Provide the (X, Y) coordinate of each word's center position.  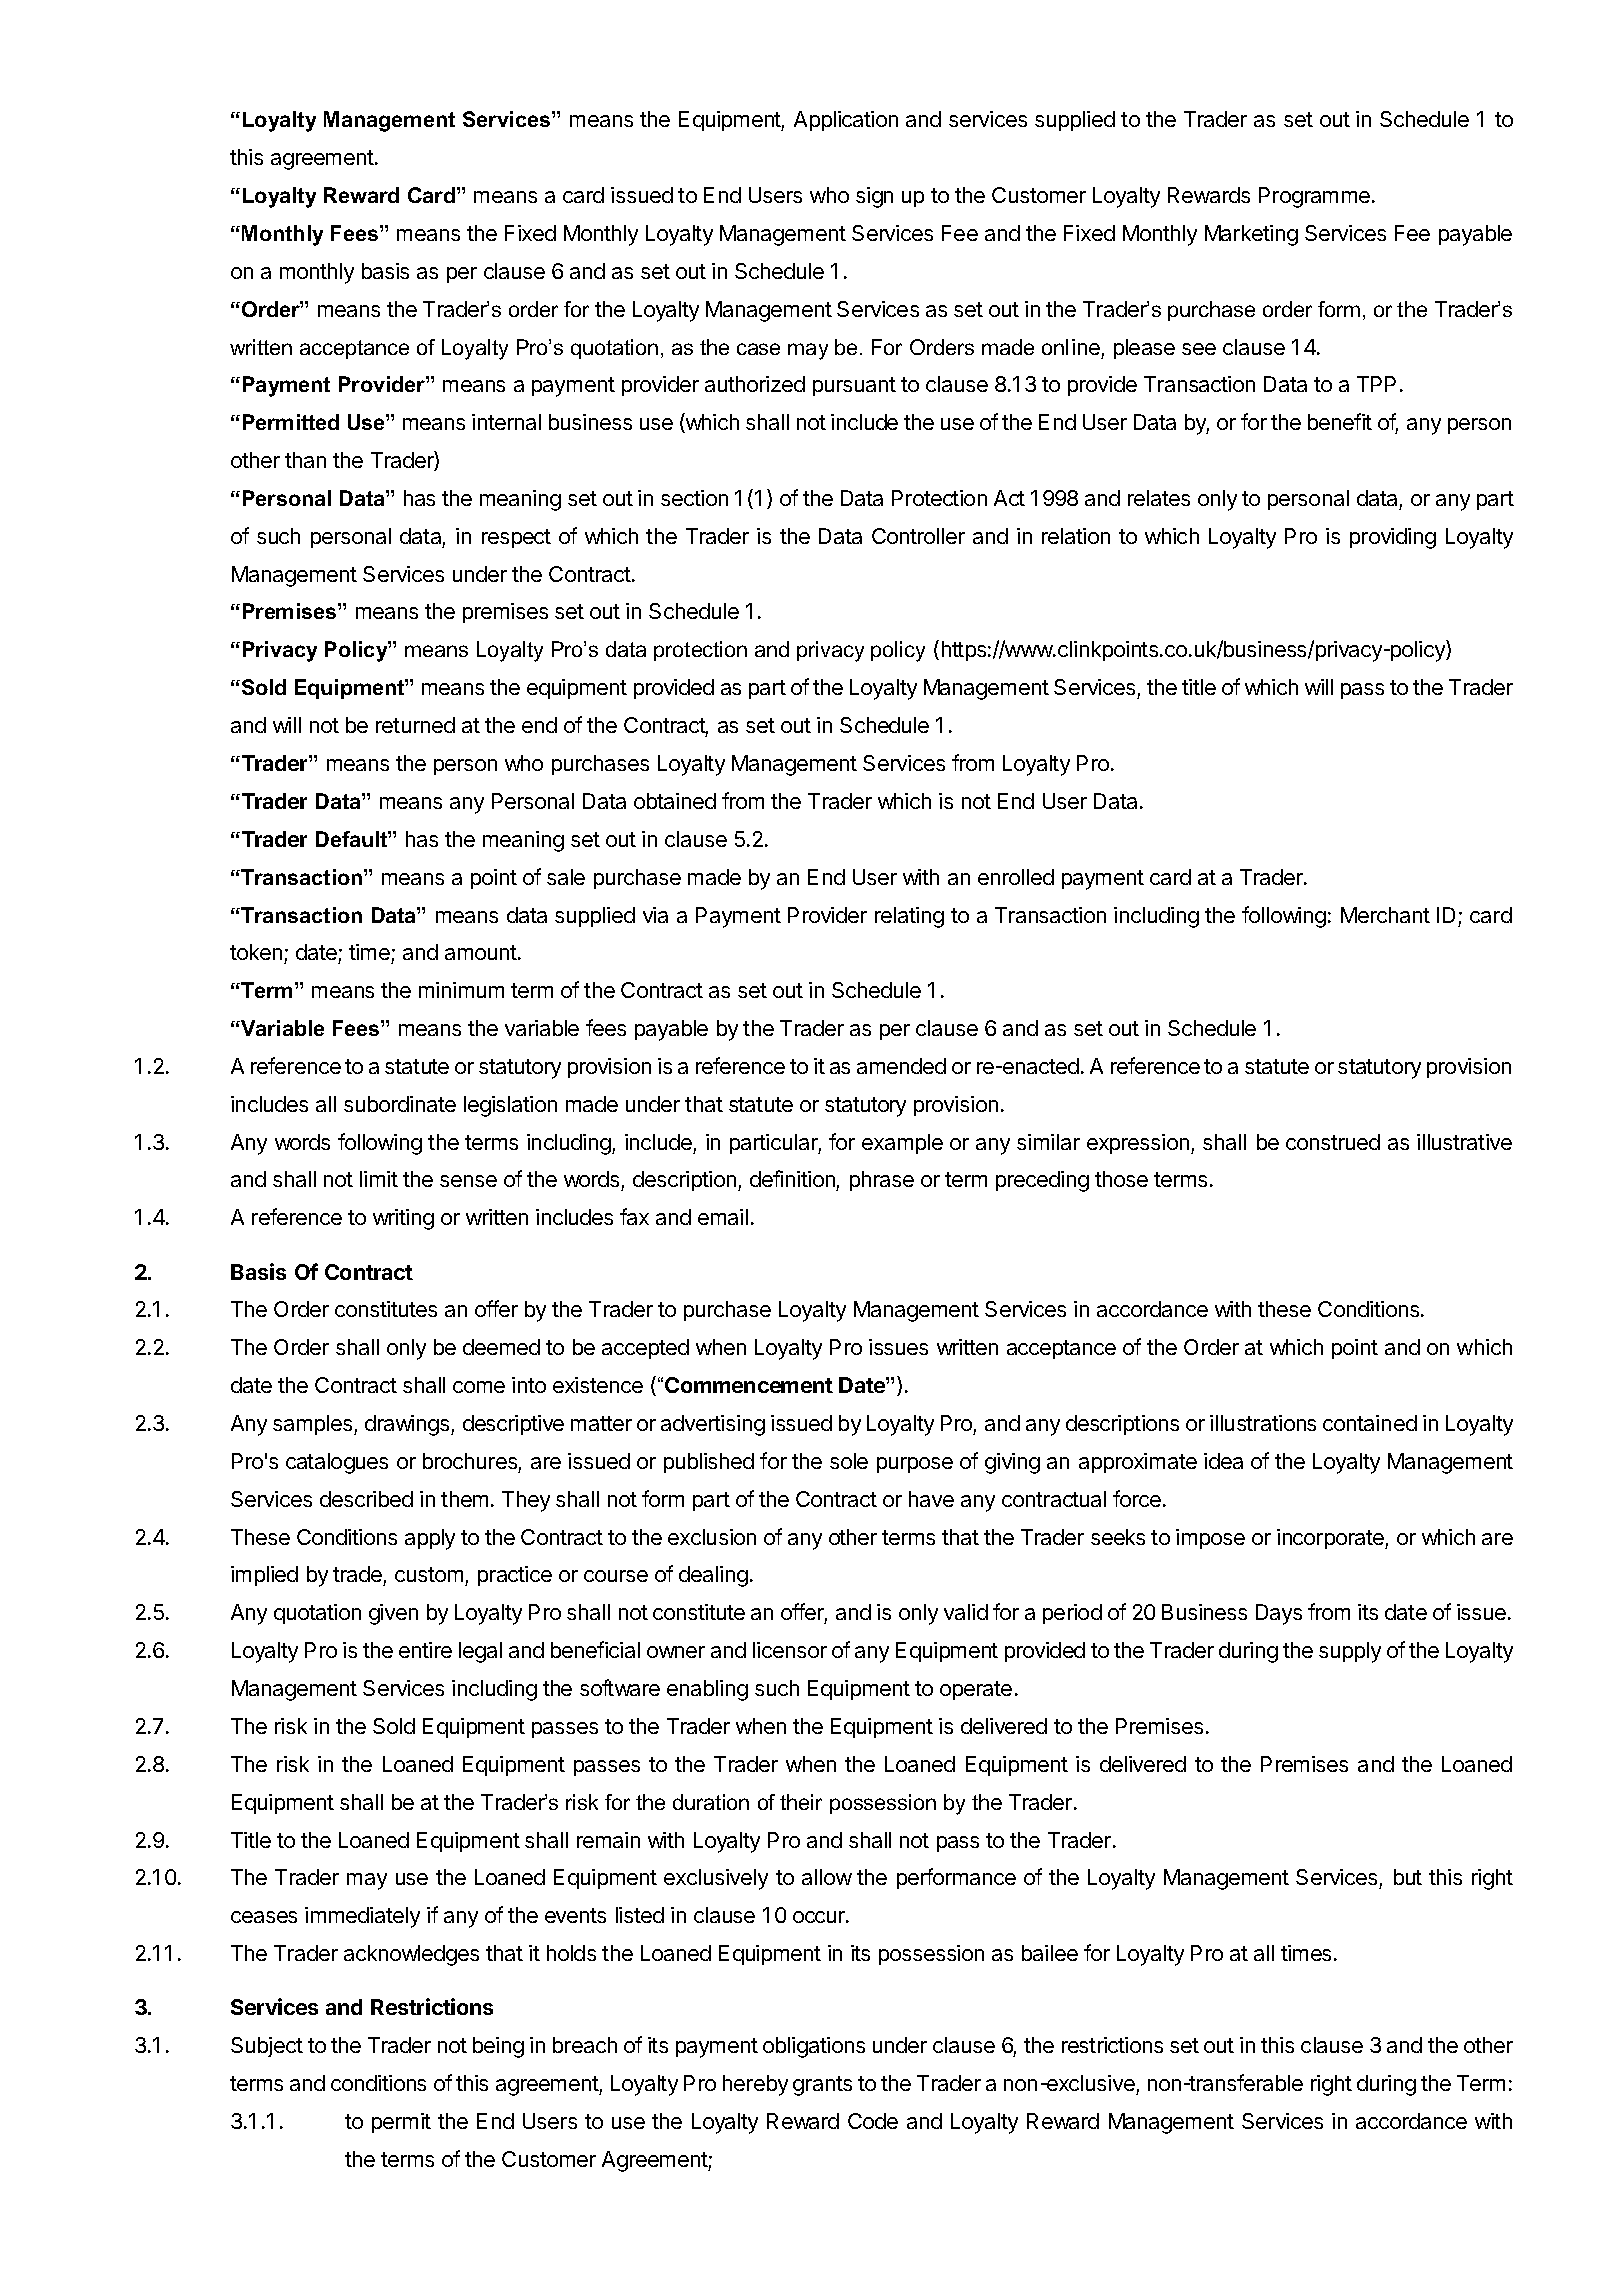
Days (1279, 1614)
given (393, 1614)
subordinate (400, 1104)
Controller (918, 536)
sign (874, 197)
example (902, 1144)
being (498, 2047)
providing (1393, 538)
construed (1333, 1142)
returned (415, 725)
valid (966, 1612)
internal (506, 422)
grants (822, 2086)
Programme (1314, 197)
